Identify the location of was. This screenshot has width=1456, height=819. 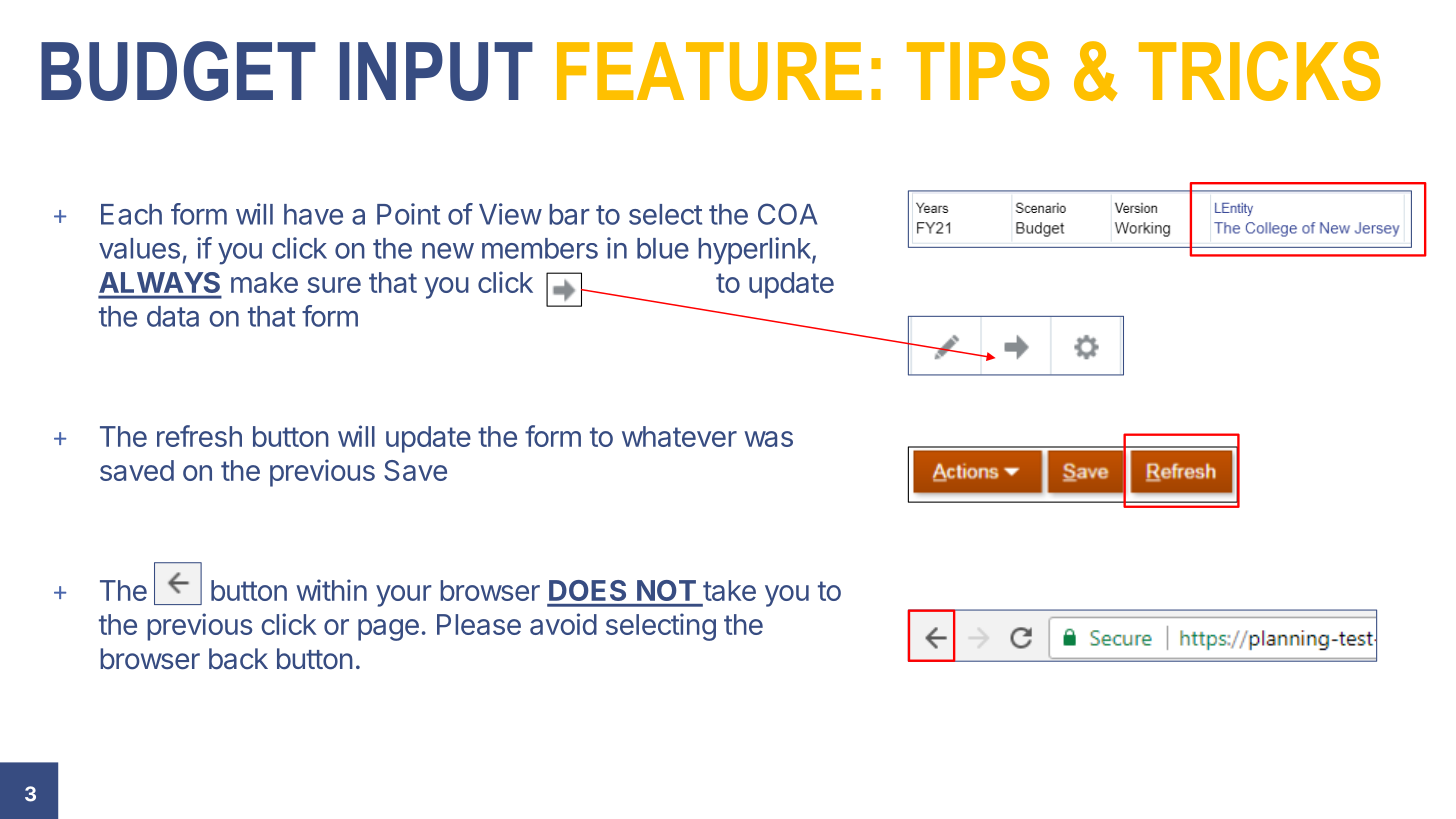
(768, 439).
